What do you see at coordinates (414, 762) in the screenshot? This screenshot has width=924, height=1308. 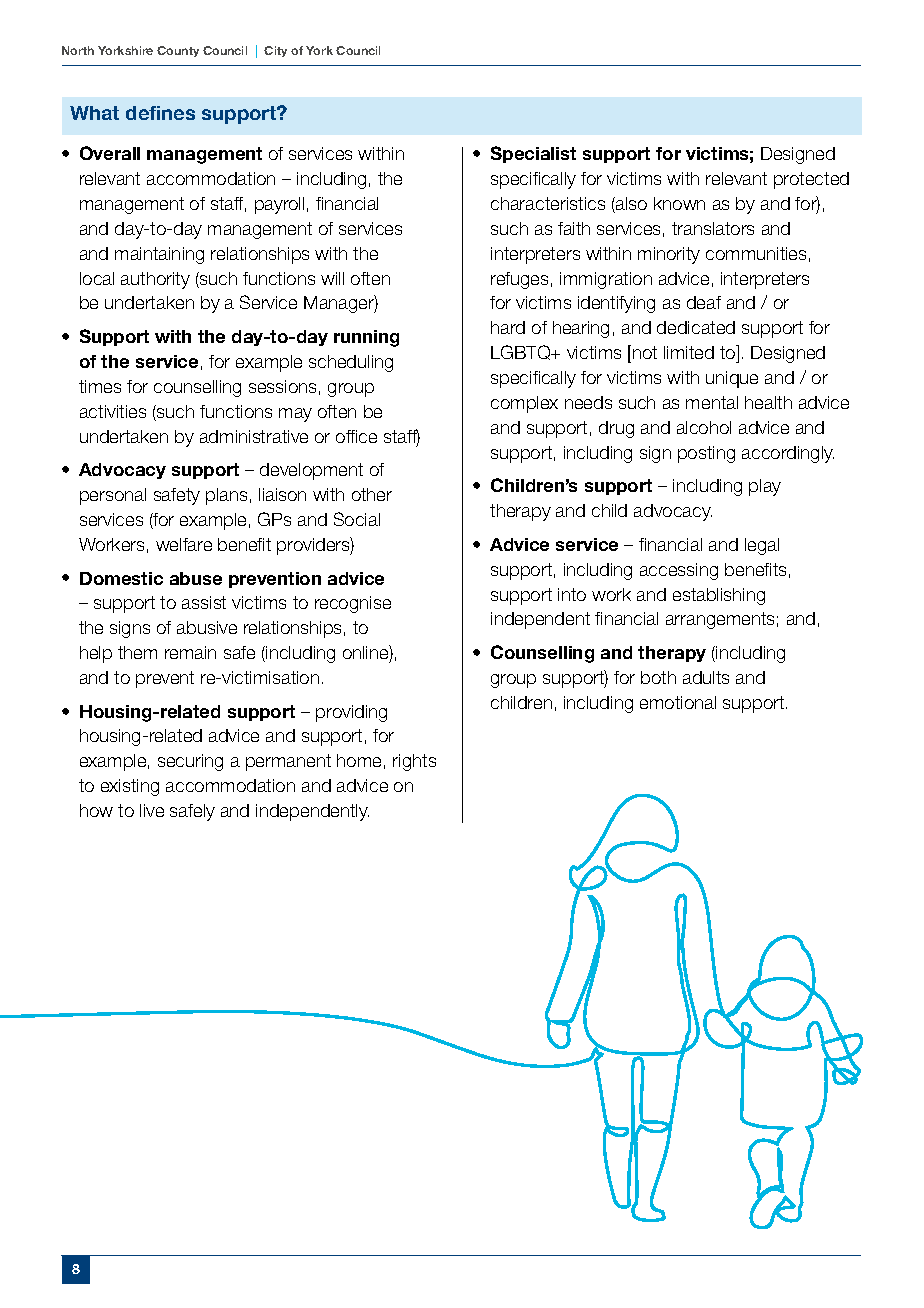 I see `rights` at bounding box center [414, 762].
